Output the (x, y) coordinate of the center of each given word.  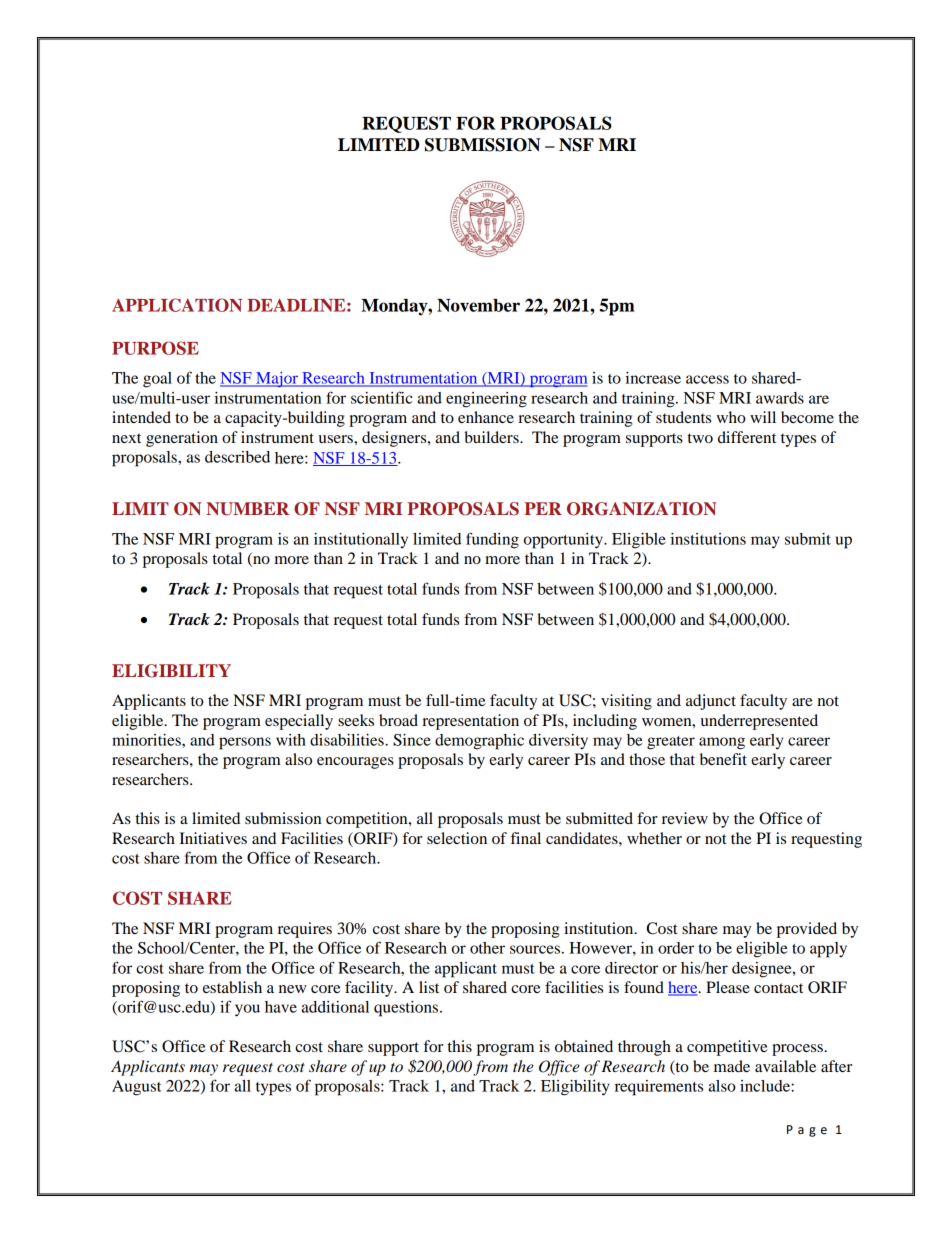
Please (728, 987)
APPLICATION (177, 305)
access (707, 379)
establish (232, 987)
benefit (723, 759)
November (478, 305)
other (487, 948)
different (747, 437)
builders (493, 437)
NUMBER (247, 509)
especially (299, 722)
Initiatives (213, 838)
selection (457, 838)
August (137, 1088)
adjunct (711, 702)
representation (470, 722)
